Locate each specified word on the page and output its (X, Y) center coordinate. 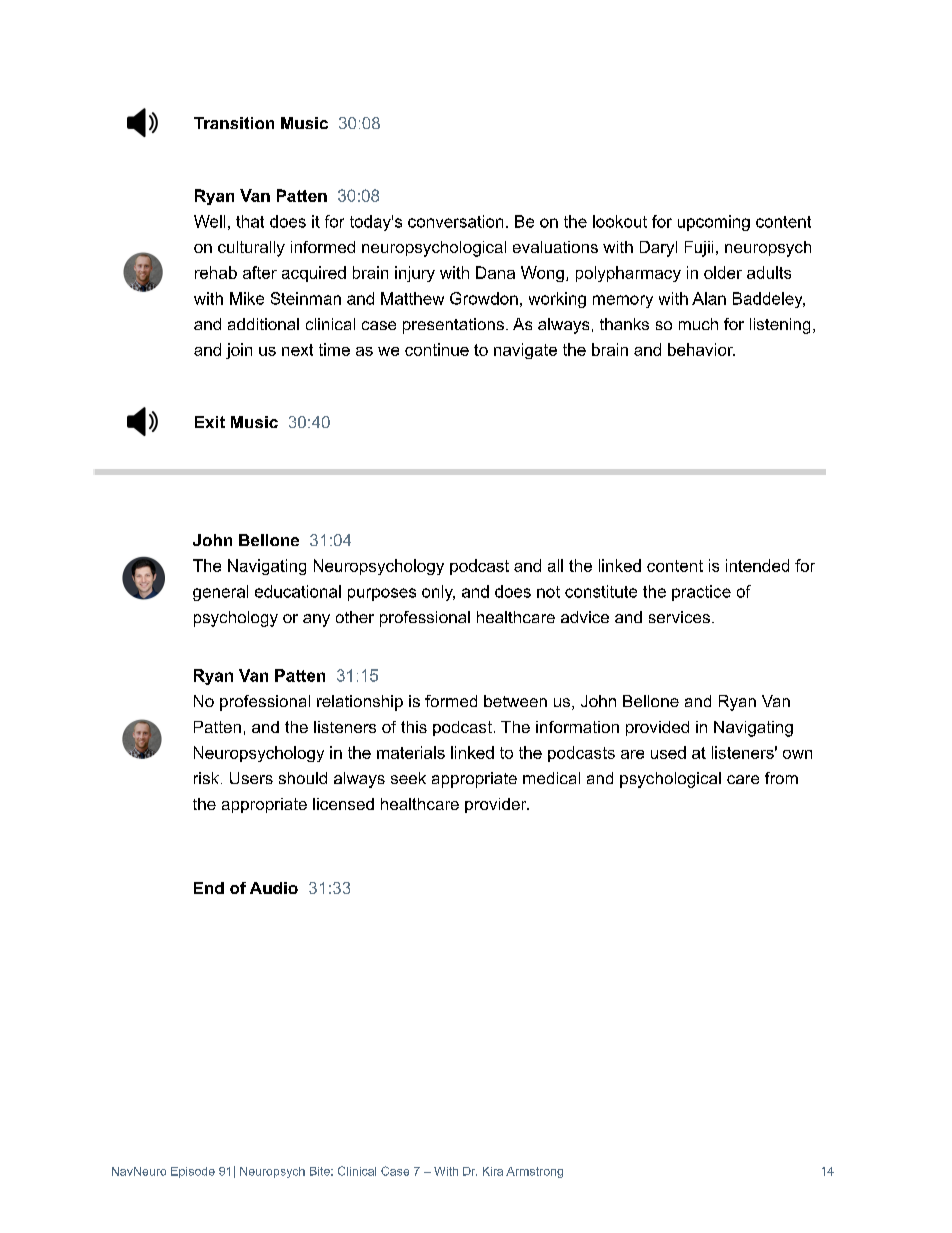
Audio (274, 888)
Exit (210, 422)
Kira (493, 1171)
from (781, 778)
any (316, 620)
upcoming (714, 223)
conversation (455, 221)
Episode (193, 1172)
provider (497, 805)
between (515, 701)
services (679, 617)
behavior (701, 349)
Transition (234, 123)
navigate (525, 351)
